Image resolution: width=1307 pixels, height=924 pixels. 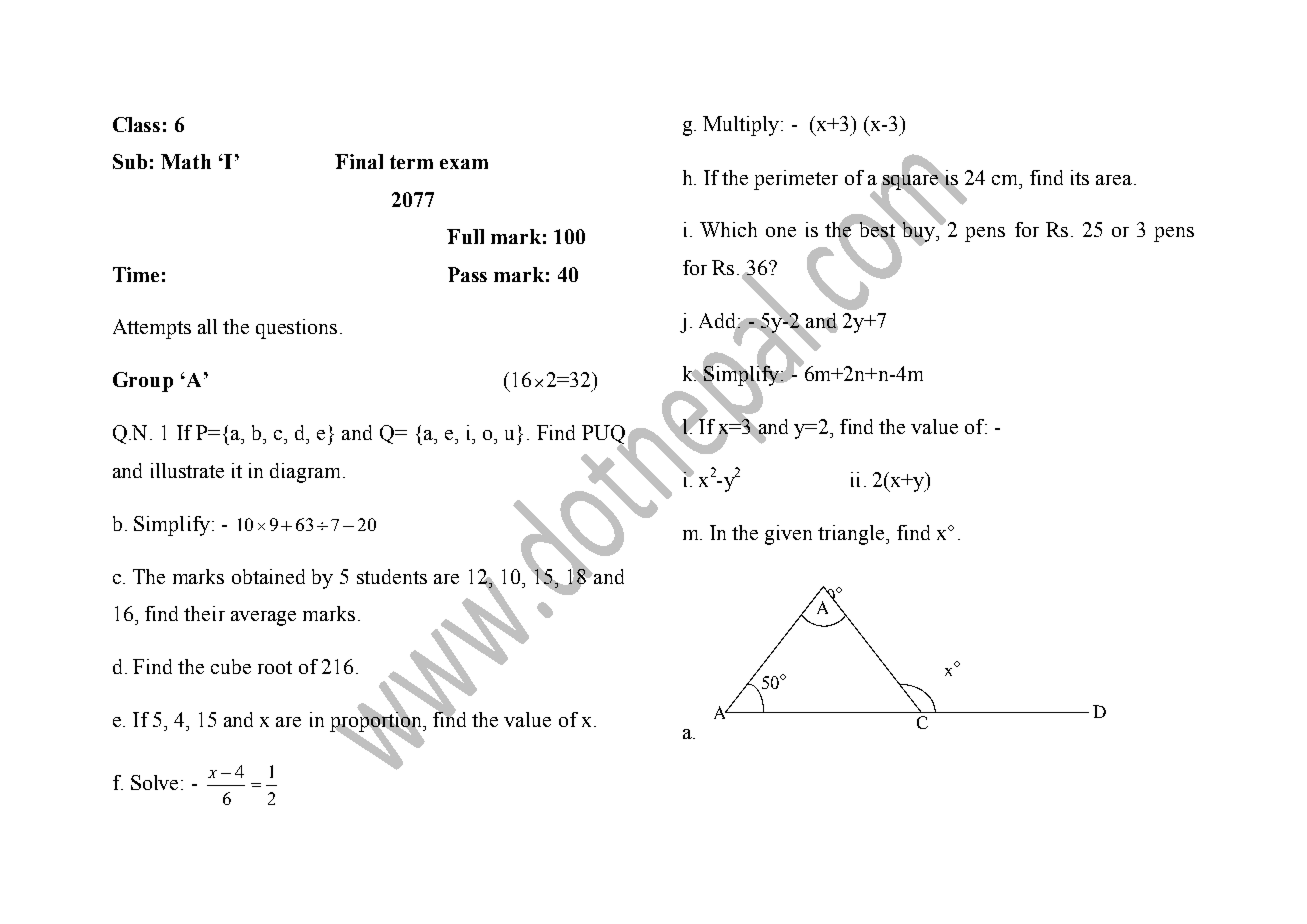 I want to click on root, so click(x=275, y=667).
